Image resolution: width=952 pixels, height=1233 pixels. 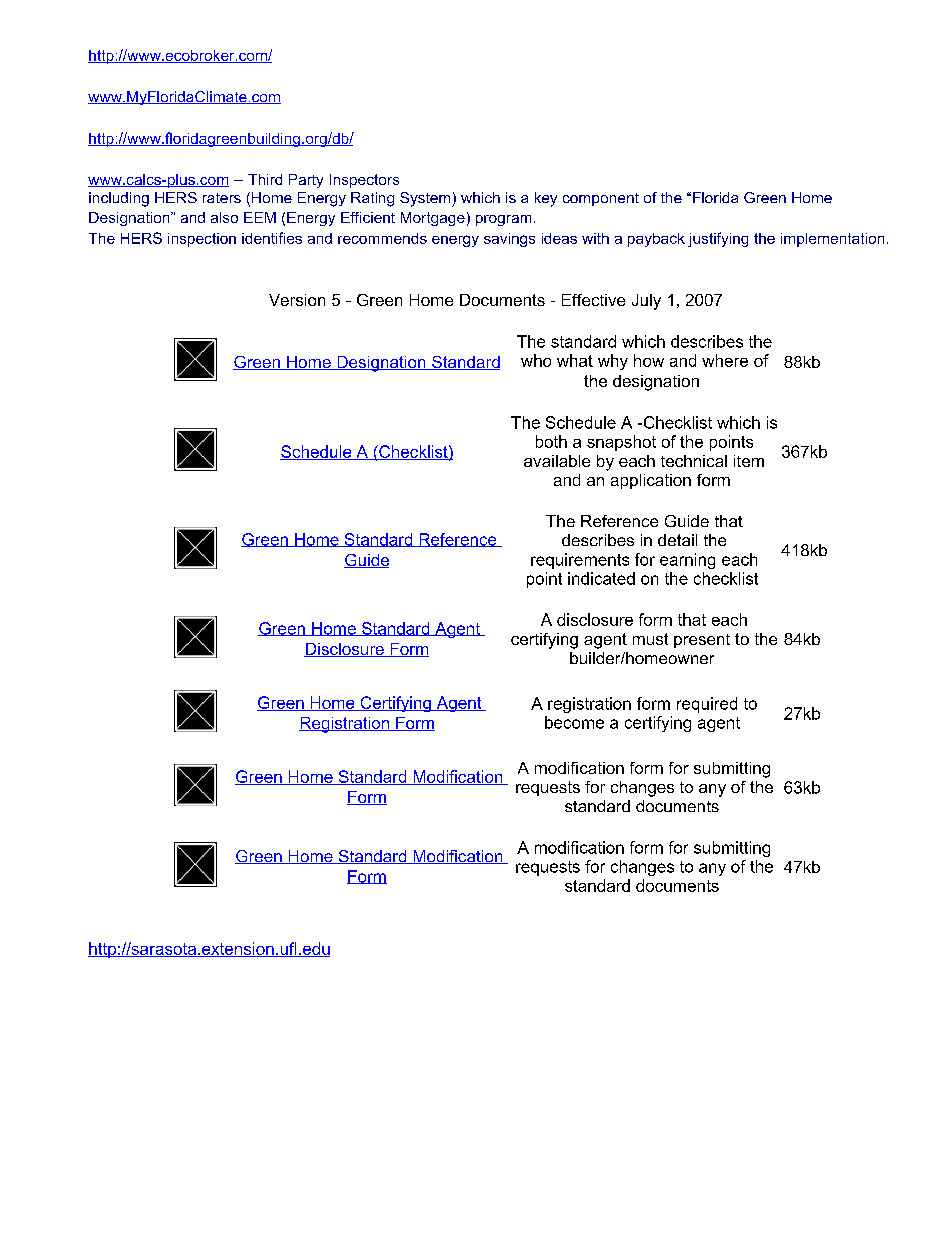 What do you see at coordinates (222, 198) in the page?
I see `raters` at bounding box center [222, 198].
